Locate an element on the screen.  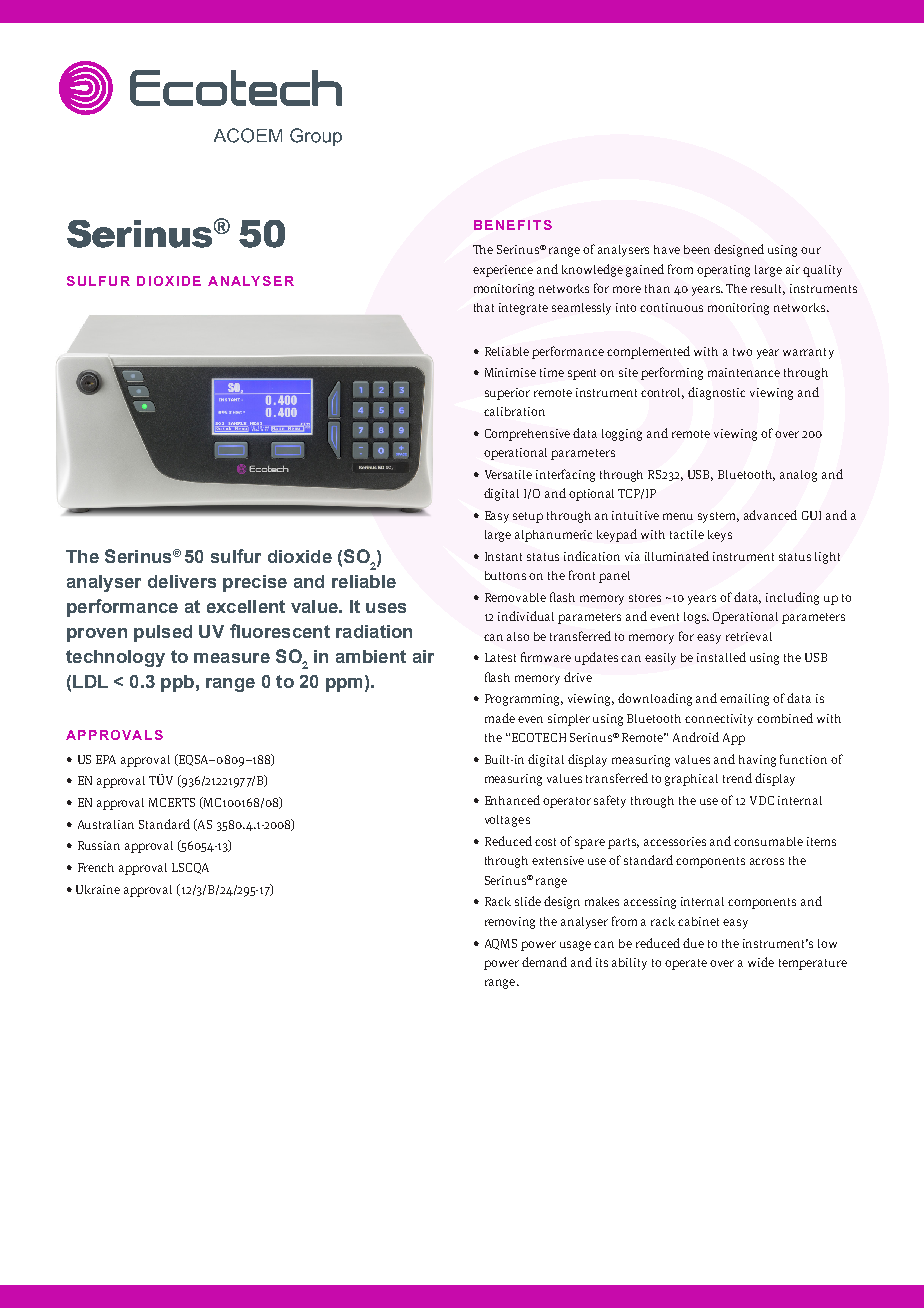
logs is located at coordinates (696, 618).
